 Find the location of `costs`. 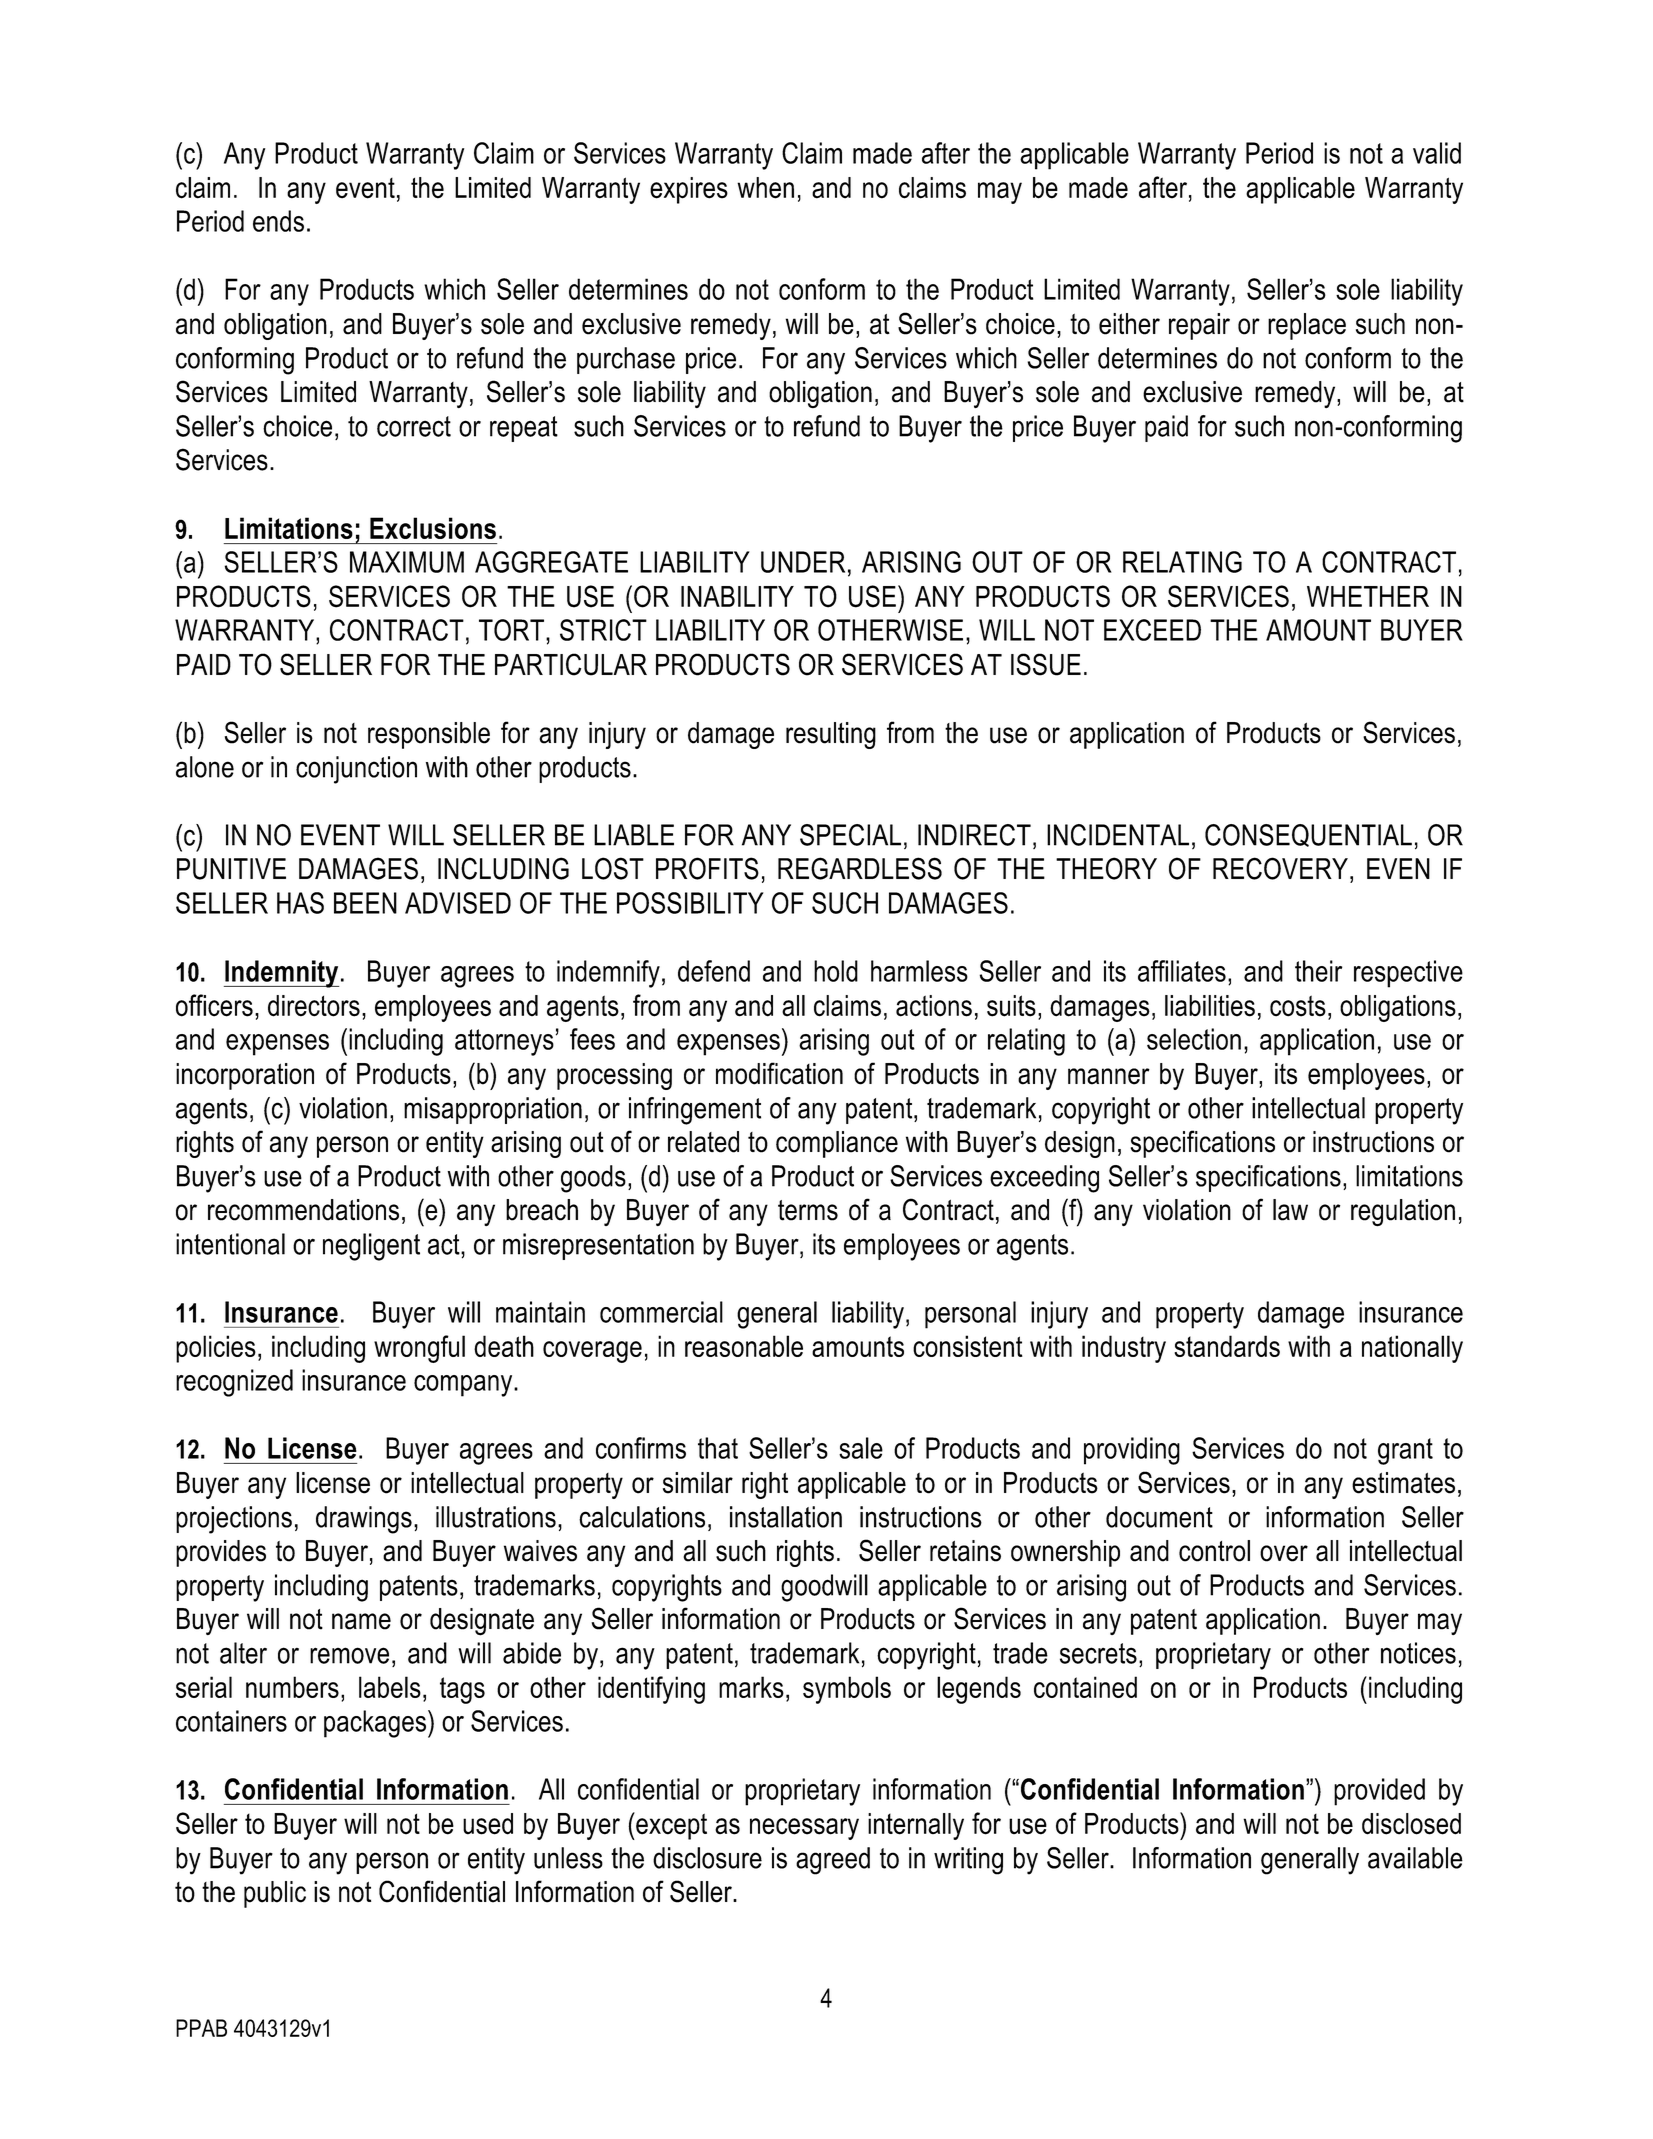

costs is located at coordinates (1298, 1006).
